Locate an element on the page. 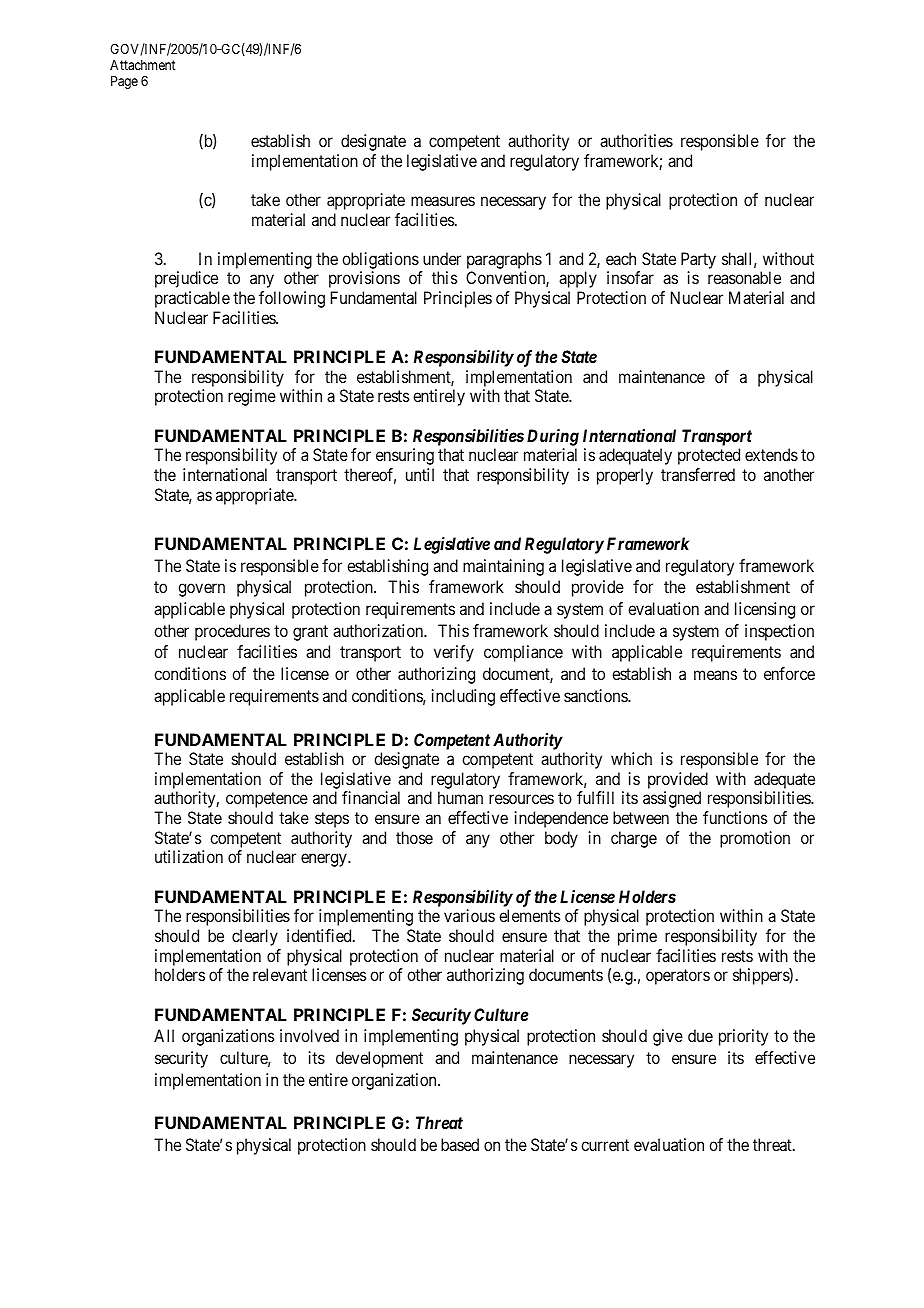 The image size is (924, 1308). Attachment is located at coordinates (143, 65).
